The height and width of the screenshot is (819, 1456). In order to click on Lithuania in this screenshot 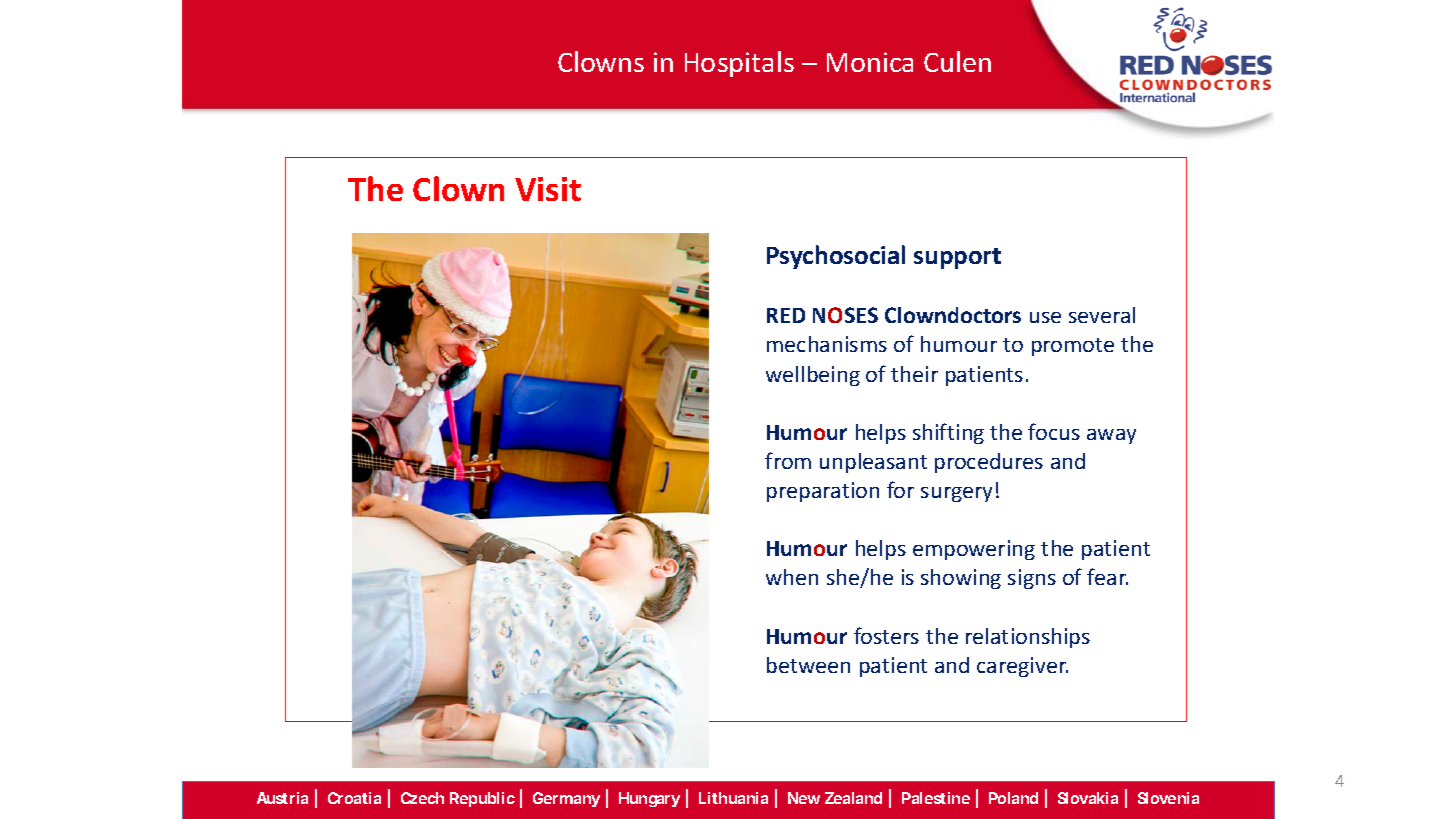, I will do `click(733, 798)`.
